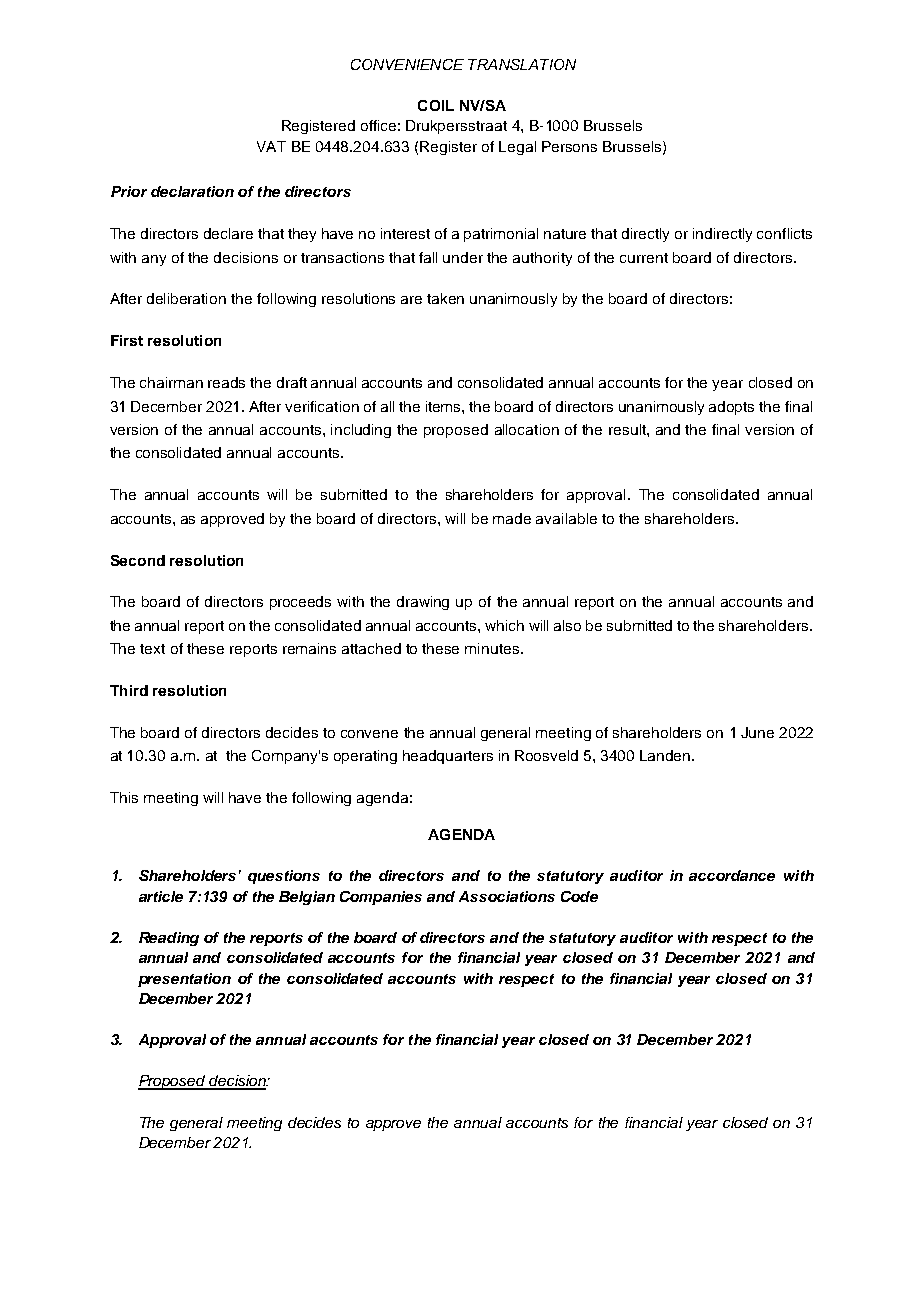 The width and height of the page is (924, 1308). Describe the element at coordinates (129, 690) in the page. I see `Third` at that location.
